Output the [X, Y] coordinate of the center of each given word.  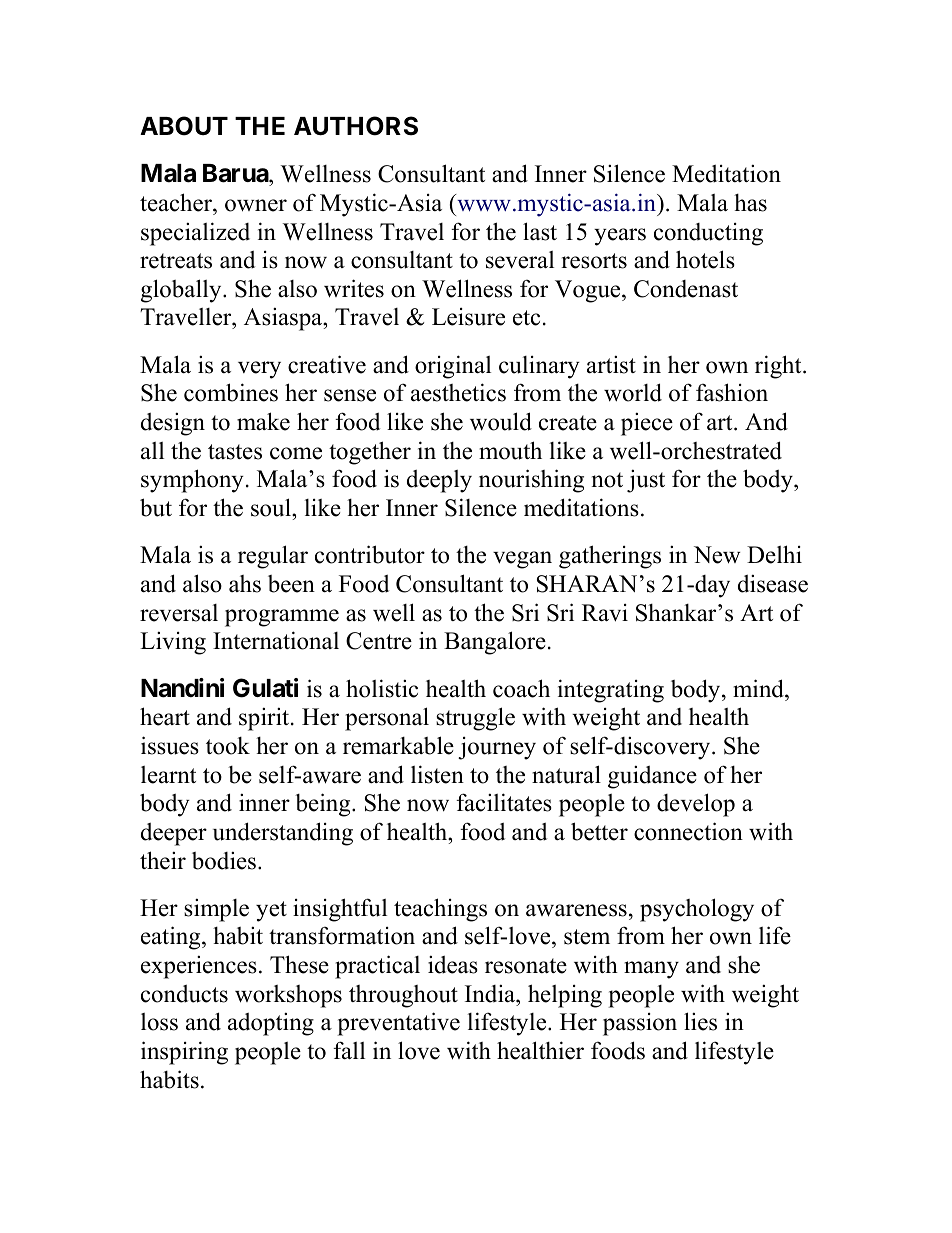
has [750, 203]
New [717, 555]
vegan [522, 560]
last [540, 231]
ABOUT [184, 126]
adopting [271, 1024]
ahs [245, 584]
